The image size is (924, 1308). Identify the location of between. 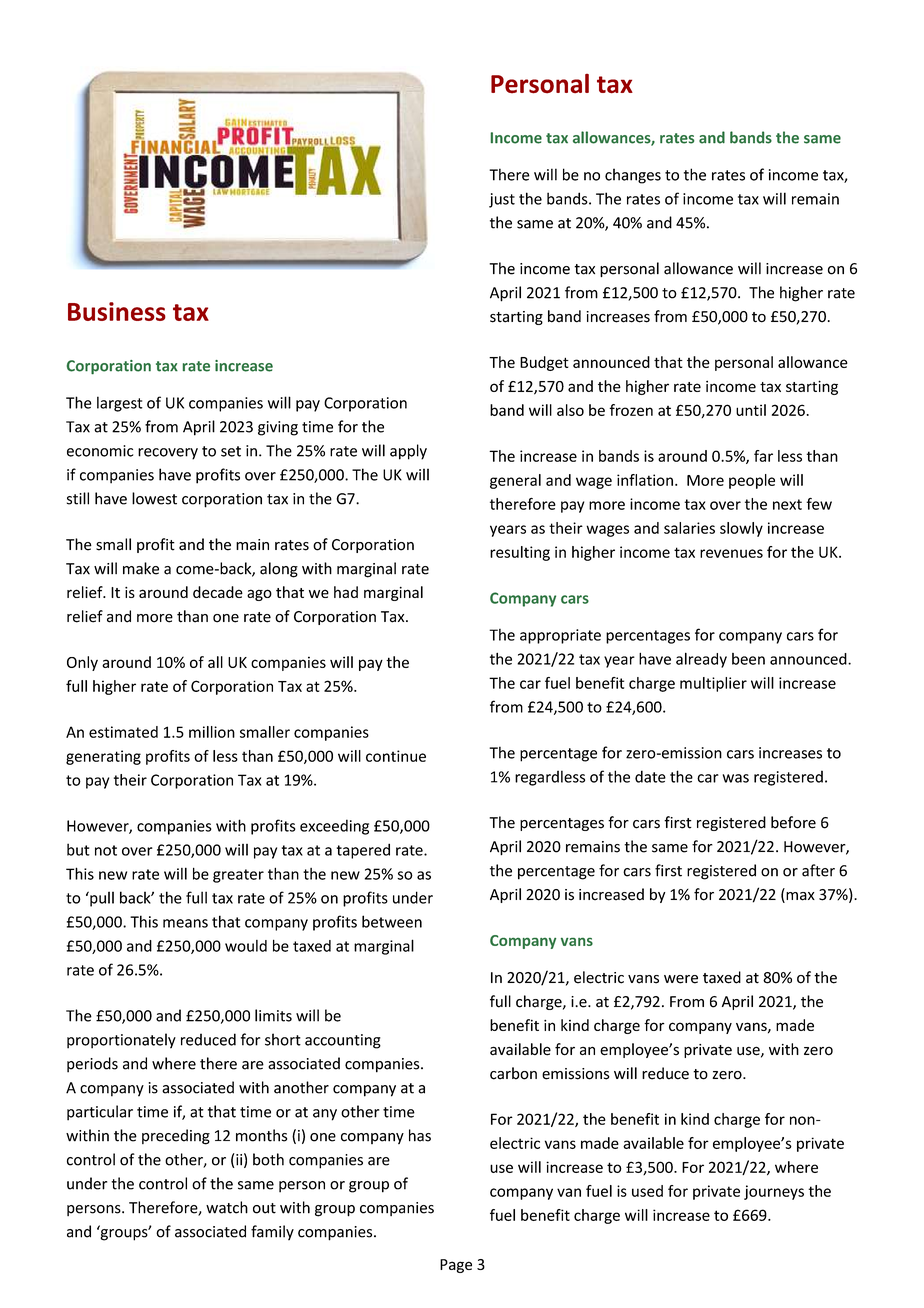
(392, 921).
